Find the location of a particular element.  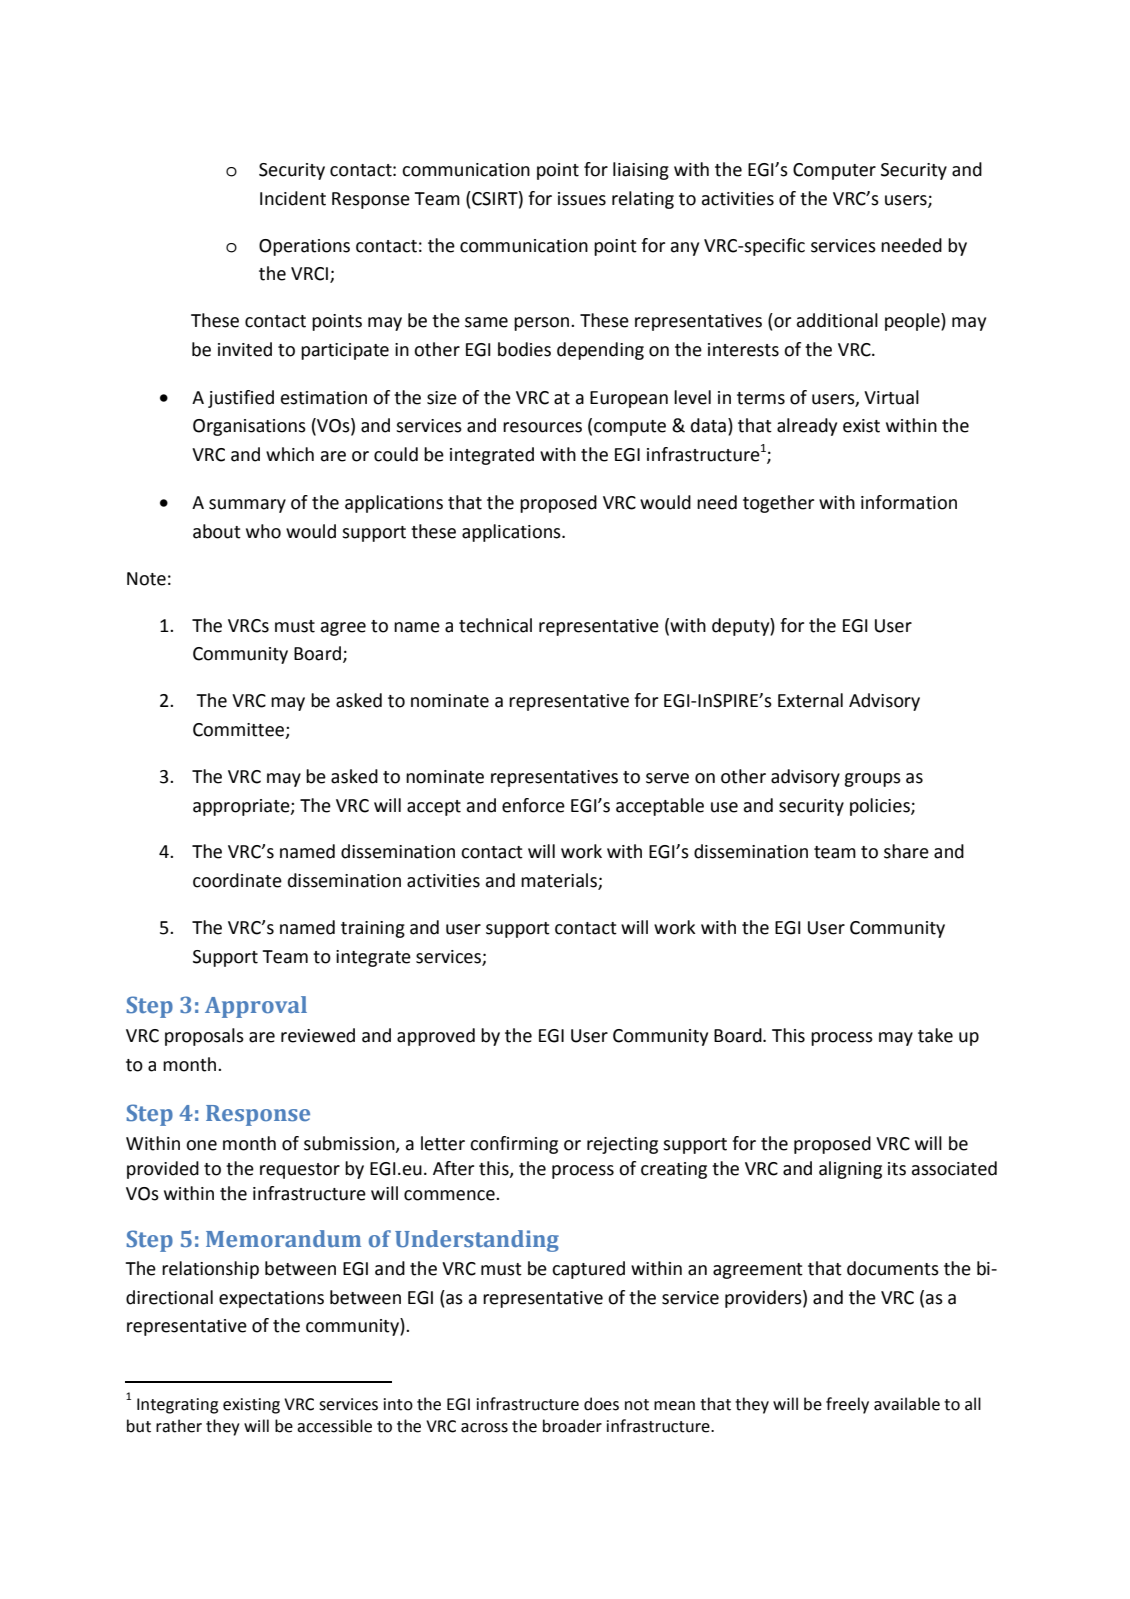

one is located at coordinates (201, 1145).
